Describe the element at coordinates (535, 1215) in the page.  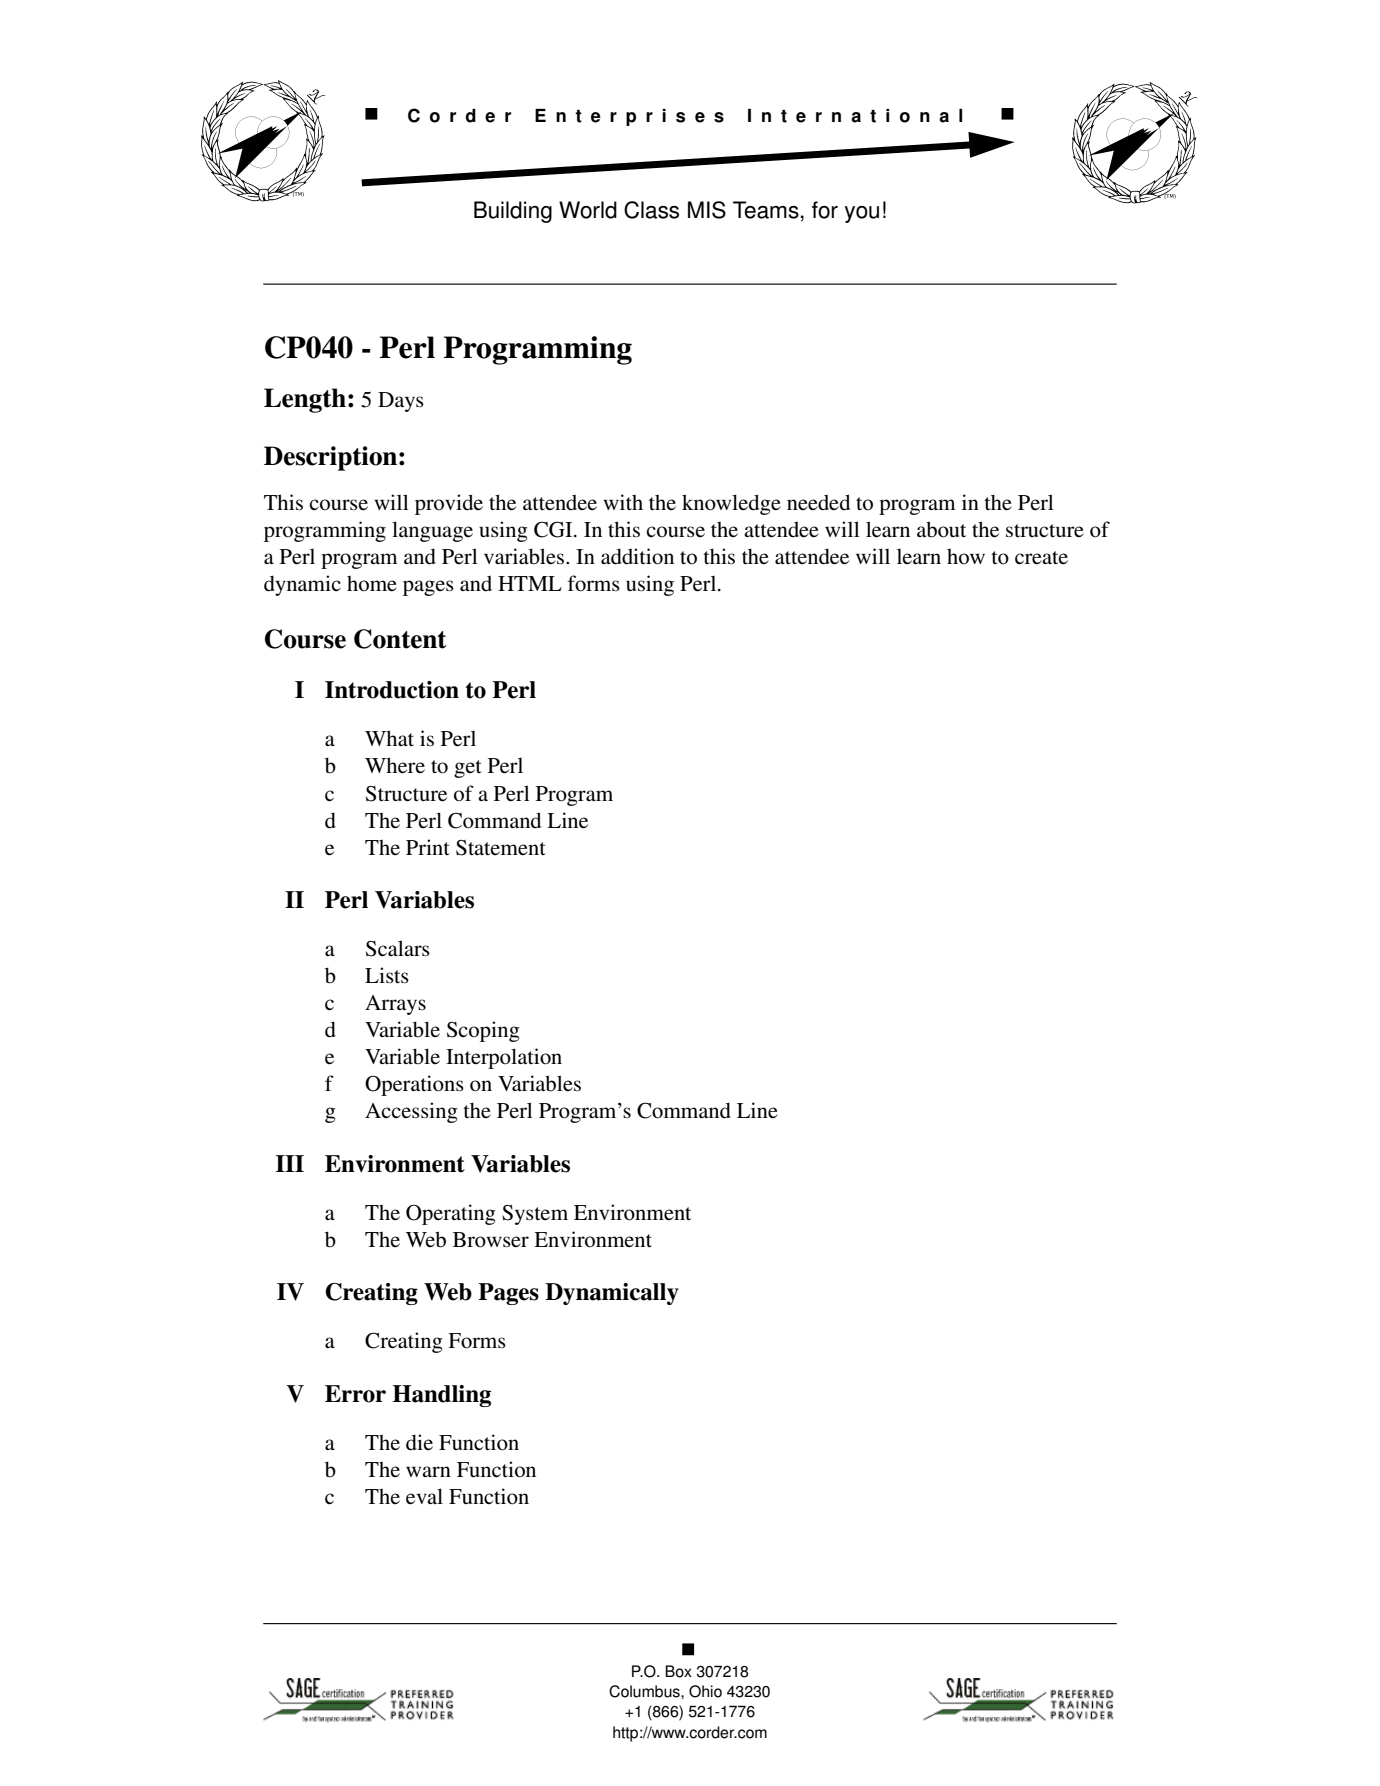
I see `System` at that location.
